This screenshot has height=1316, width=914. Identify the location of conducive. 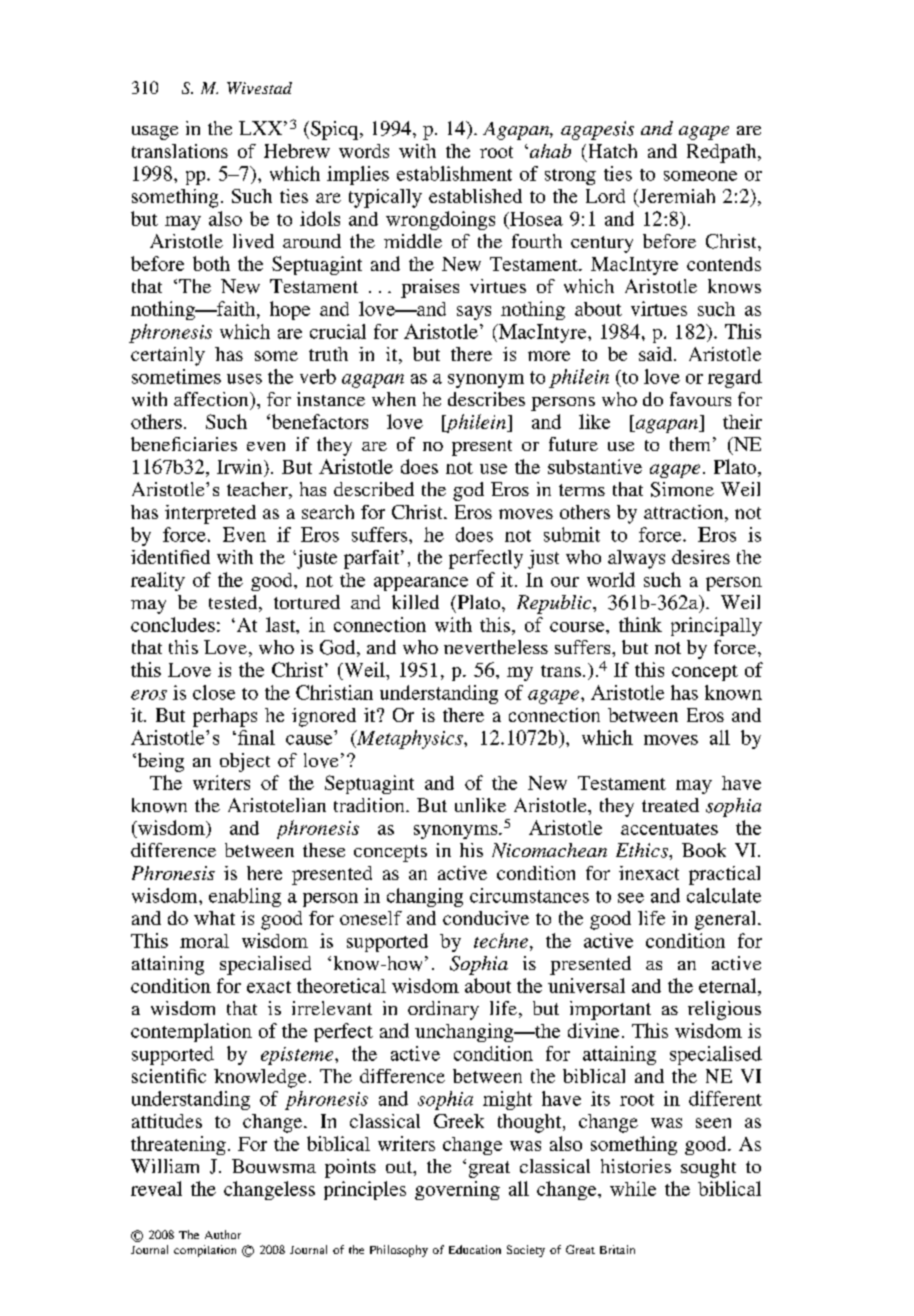
(486, 918).
